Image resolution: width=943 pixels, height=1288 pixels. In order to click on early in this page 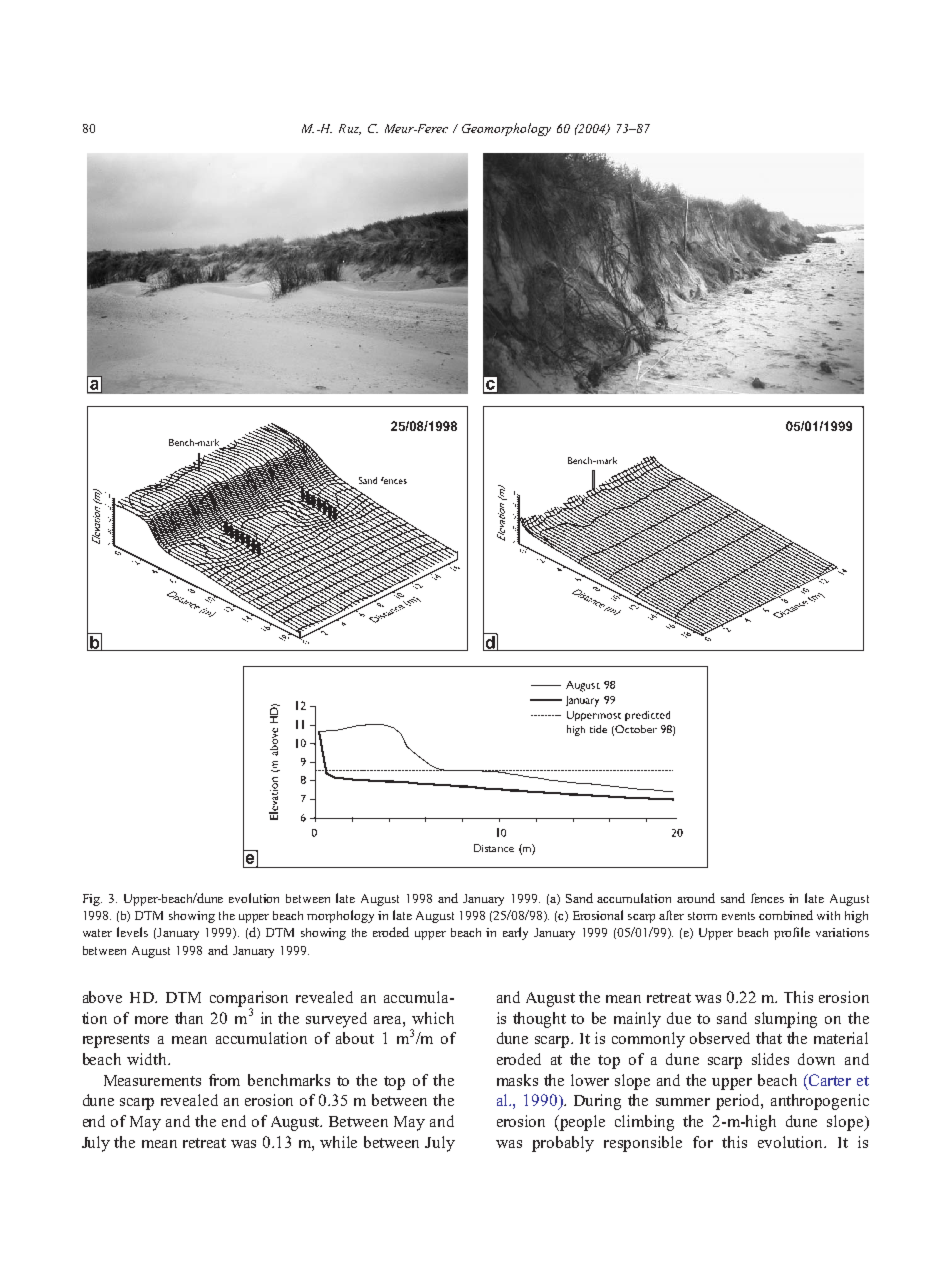, I will do `click(515, 933)`.
